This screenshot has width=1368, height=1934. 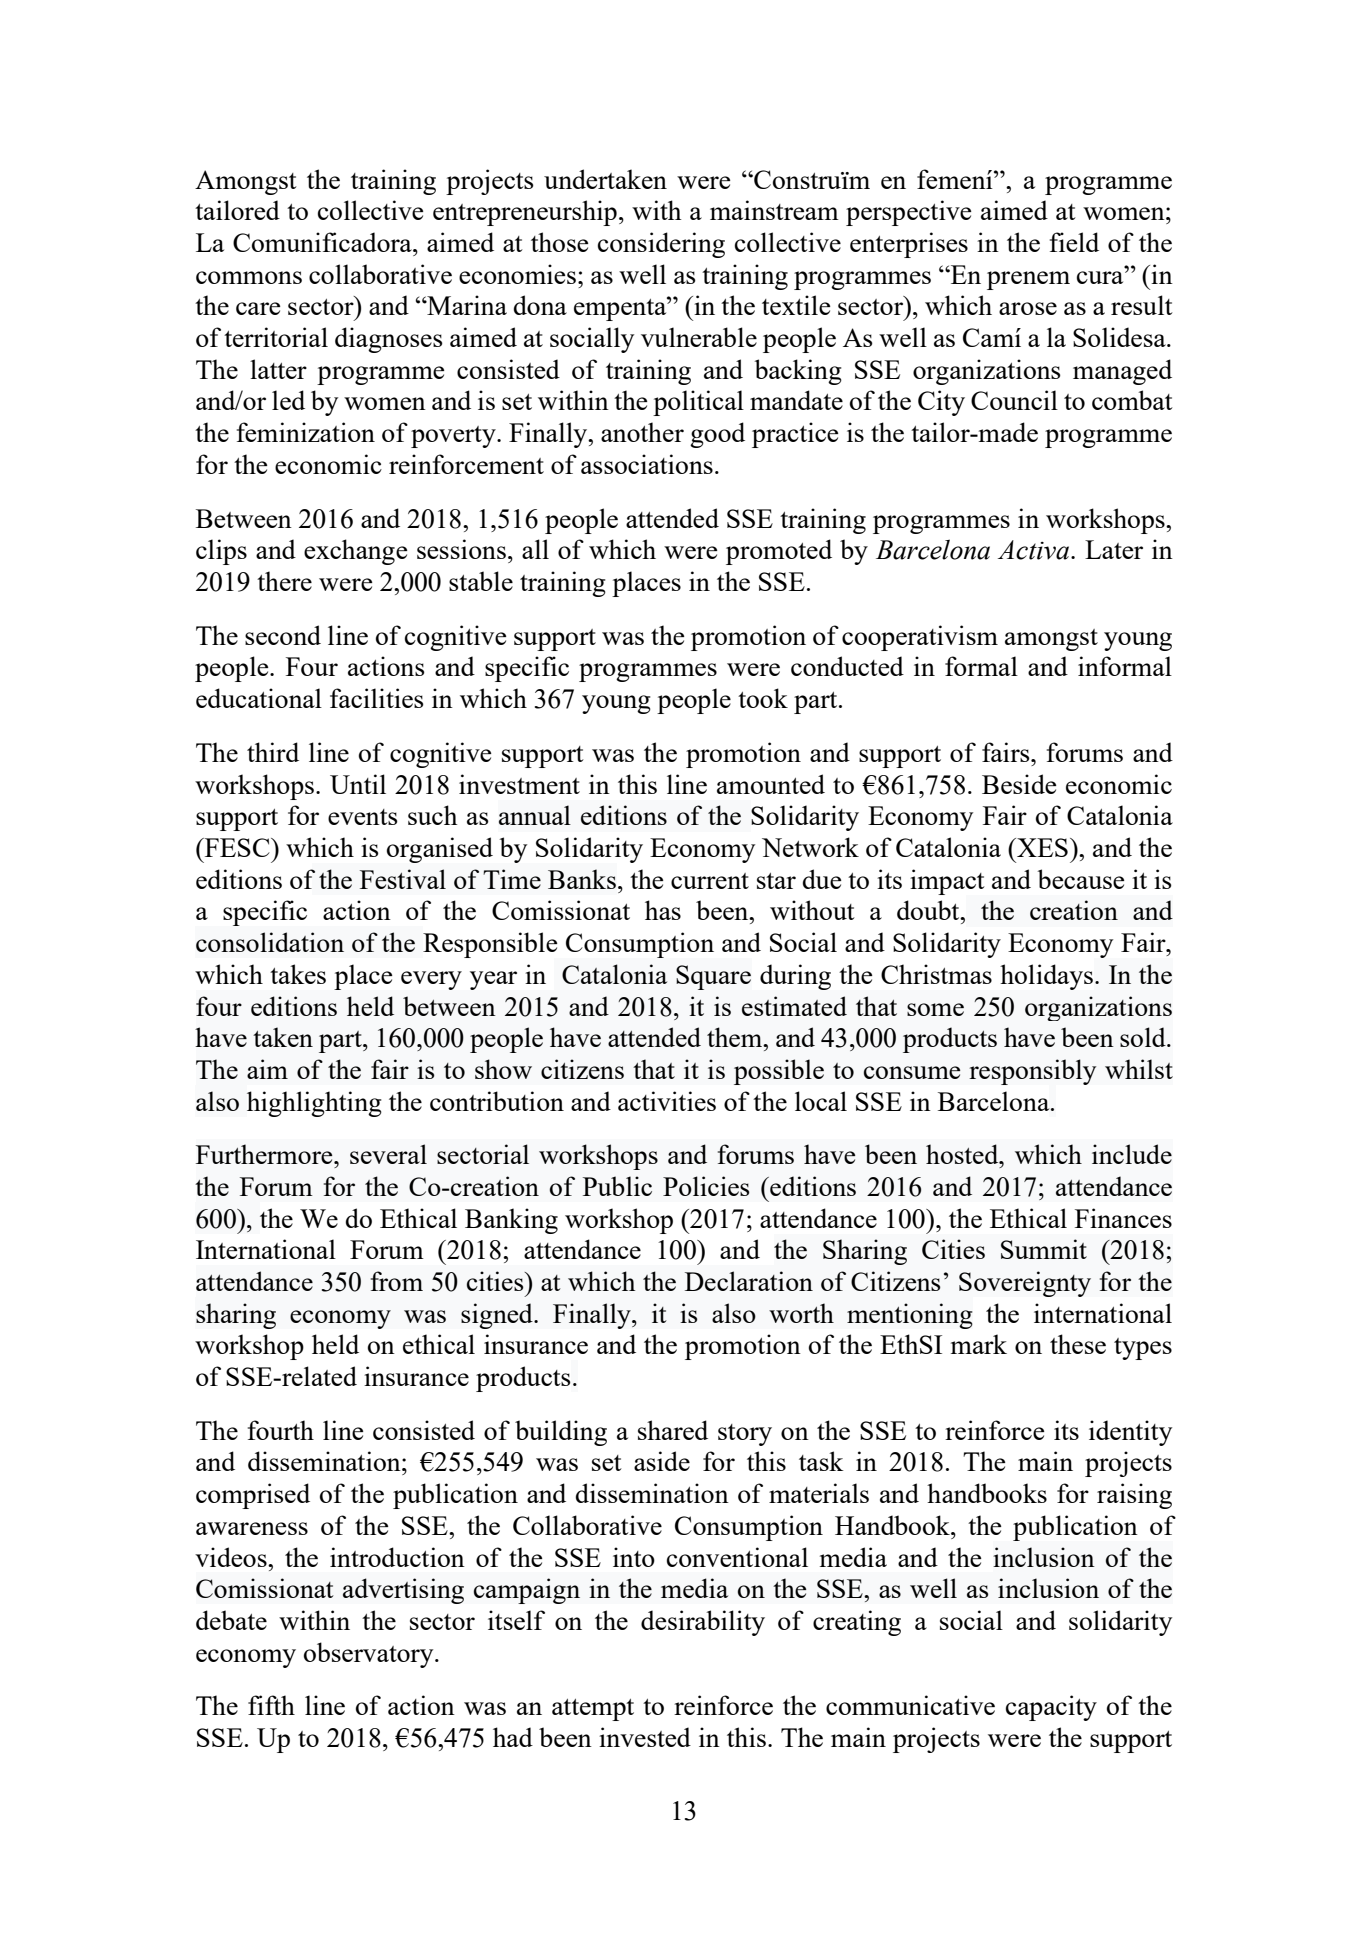 What do you see at coordinates (1074, 242) in the screenshot?
I see `field` at bounding box center [1074, 242].
